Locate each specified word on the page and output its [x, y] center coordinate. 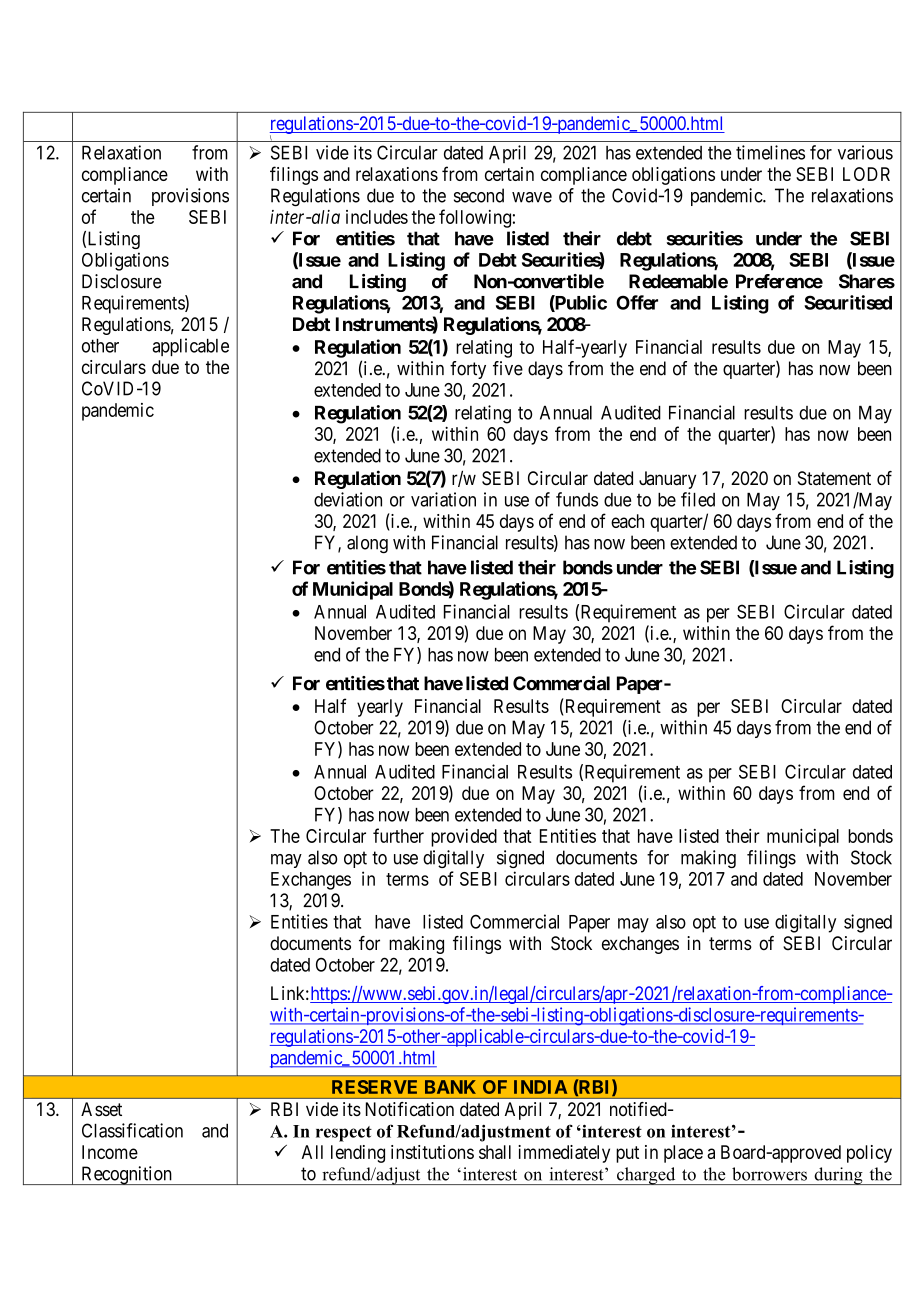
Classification [132, 1130]
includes [377, 217]
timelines [770, 152]
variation [443, 499]
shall [495, 1152]
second [479, 195]
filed [698, 499]
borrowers [769, 1174]
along [367, 544]
